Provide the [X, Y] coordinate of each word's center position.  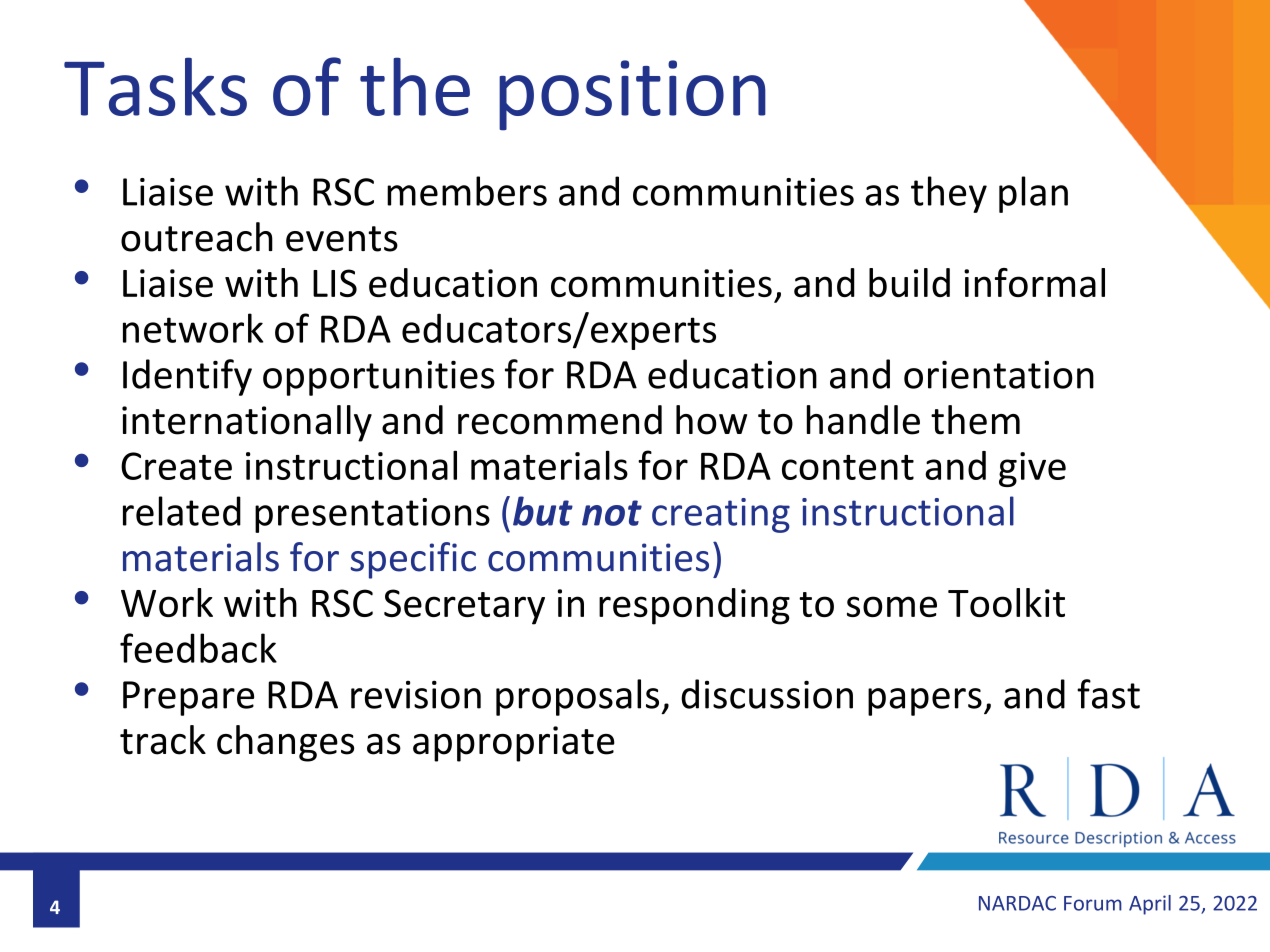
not [612, 513]
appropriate [514, 744]
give [1032, 469]
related [182, 511]
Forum [1093, 903]
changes [285, 743]
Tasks [155, 86]
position [632, 95]
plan [1033, 194]
